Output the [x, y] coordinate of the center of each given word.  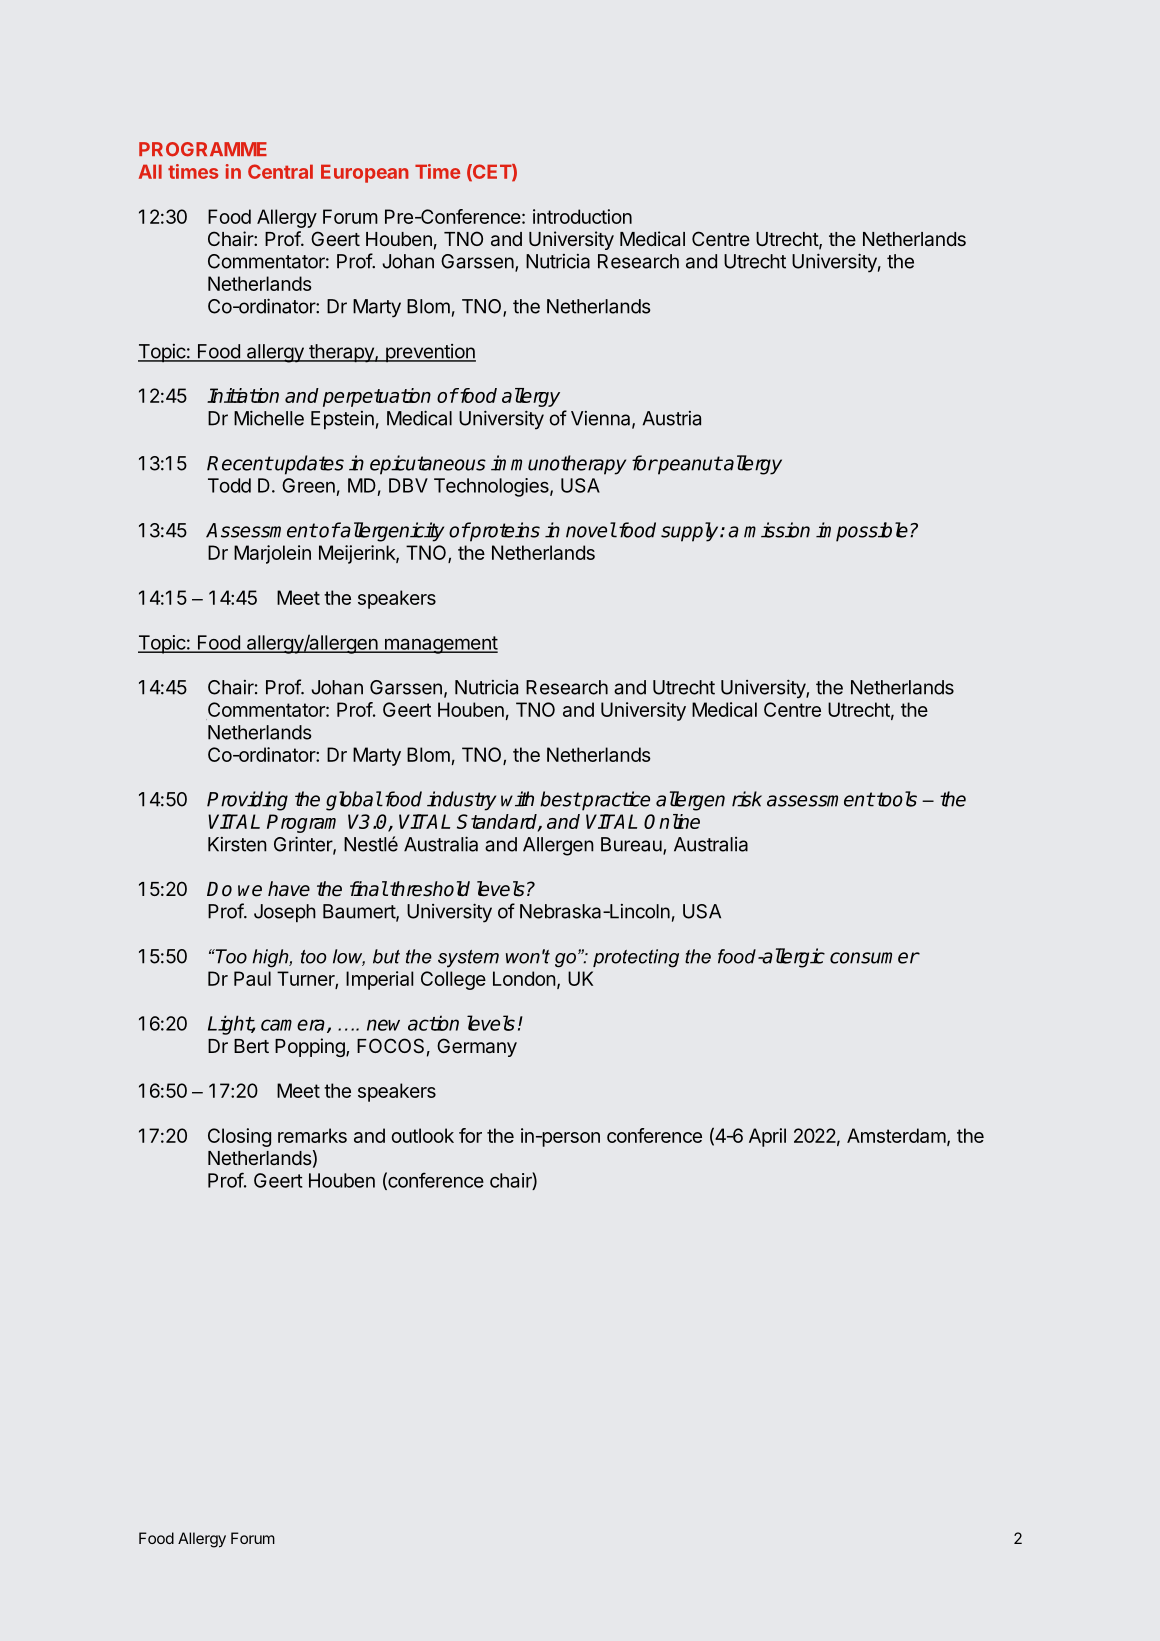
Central [280, 171]
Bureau [631, 844]
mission [777, 530]
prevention [430, 353]
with [517, 799]
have [289, 889]
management [440, 645]
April [767, 1137]
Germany [477, 1047]
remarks [312, 1135]
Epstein [342, 420]
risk [747, 799]
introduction [582, 216]
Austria [671, 418]
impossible [862, 532]
